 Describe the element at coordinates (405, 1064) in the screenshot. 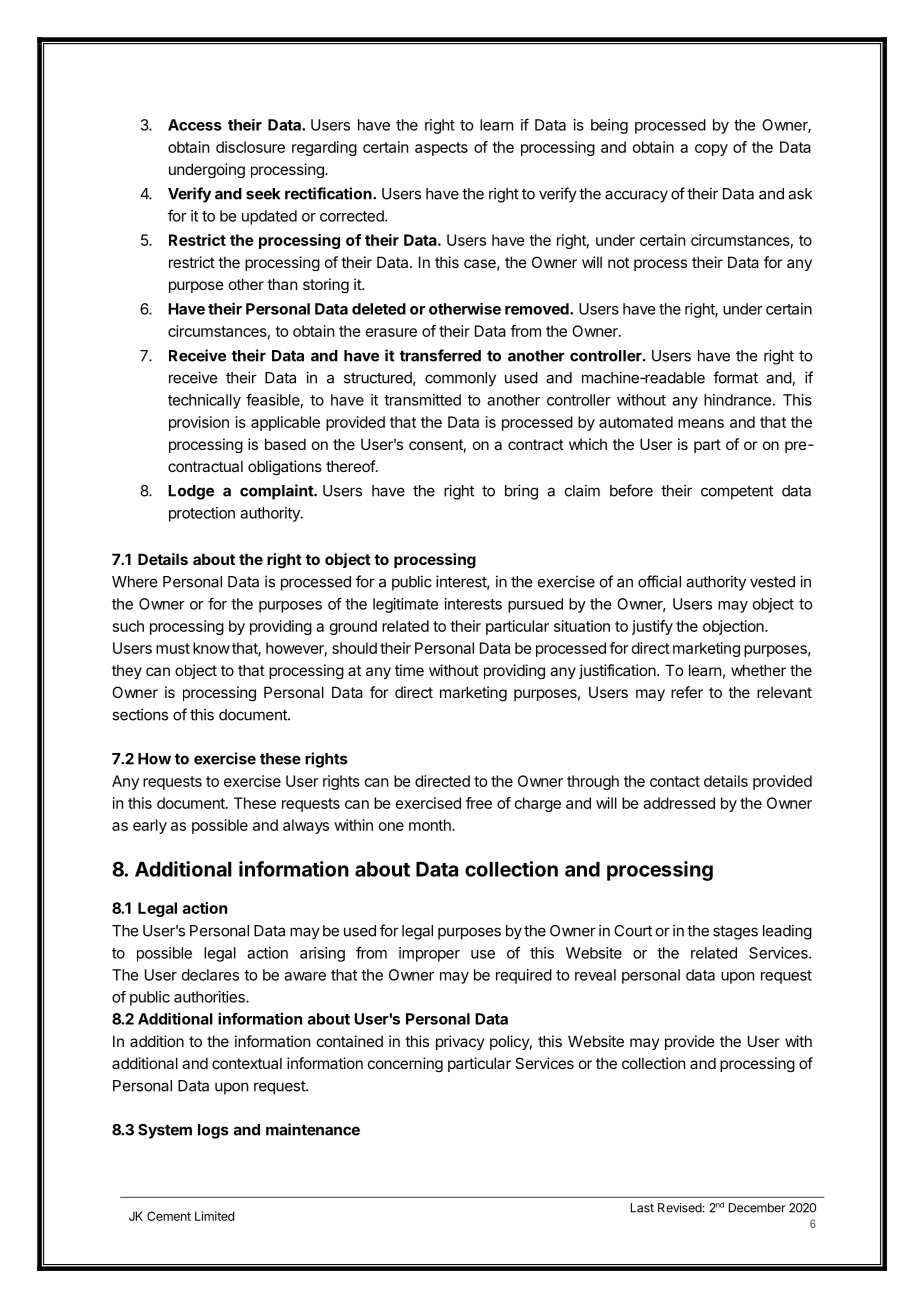

I see `concerning` at that location.
